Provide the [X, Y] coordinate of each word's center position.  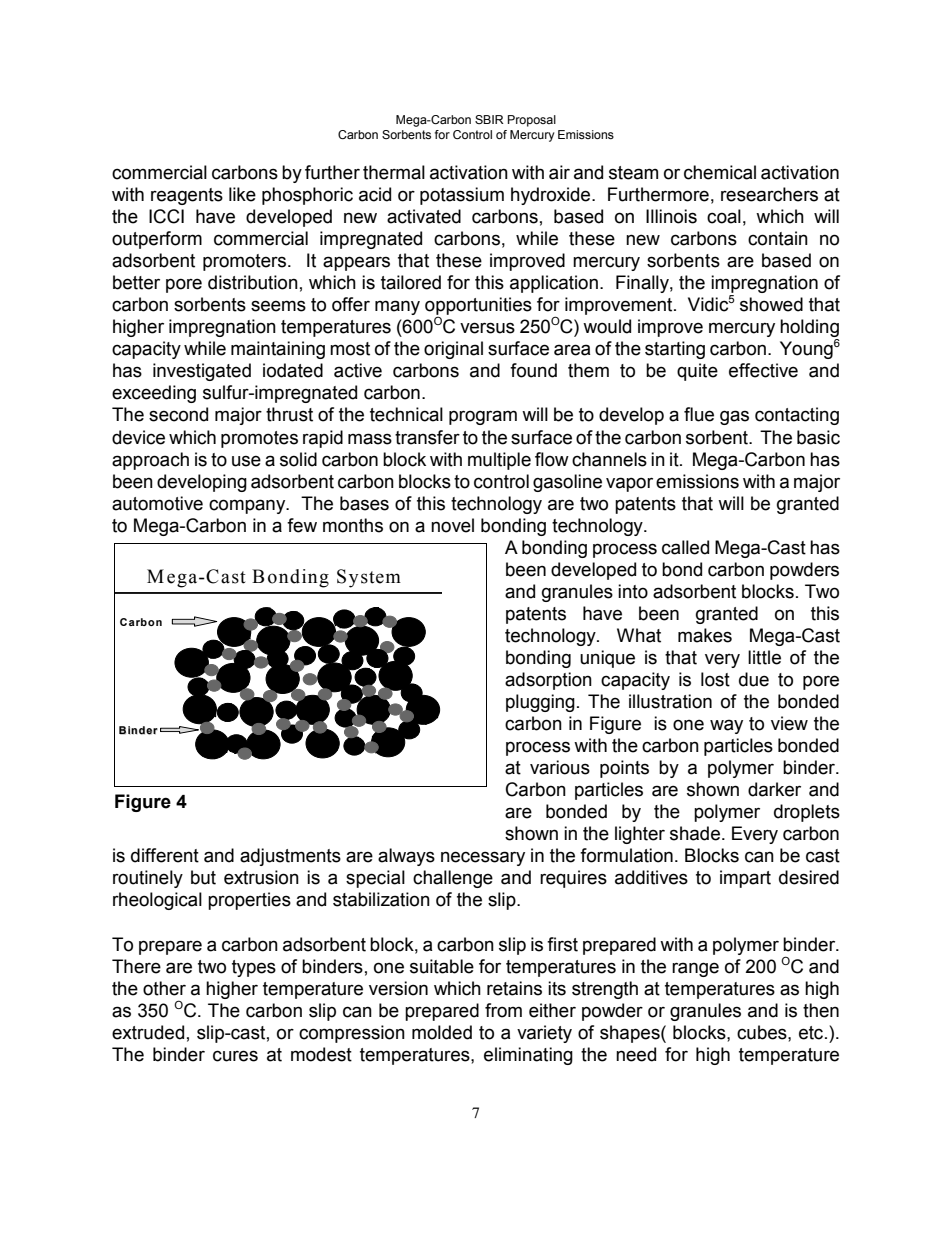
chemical [720, 172]
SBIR [489, 119]
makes [705, 635]
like [242, 194]
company [248, 506]
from [503, 1010]
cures [235, 1056]
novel [452, 525]
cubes [763, 1032]
